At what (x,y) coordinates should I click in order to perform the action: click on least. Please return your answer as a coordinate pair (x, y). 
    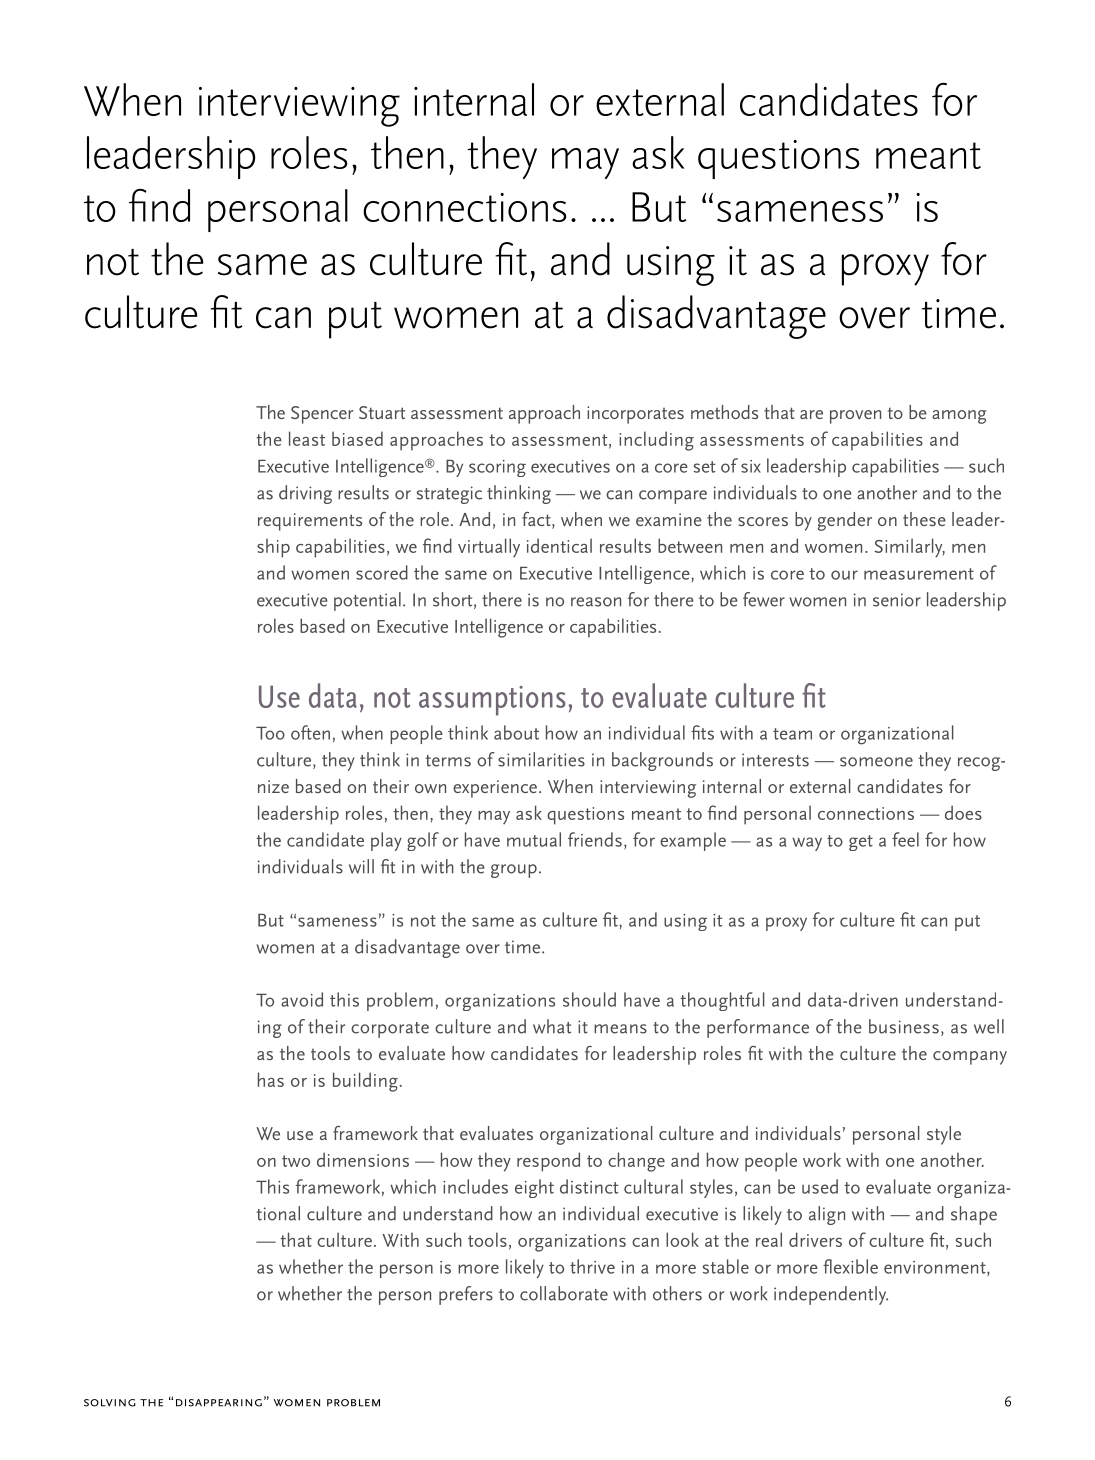
    Looking at the image, I should click on (307, 438).
